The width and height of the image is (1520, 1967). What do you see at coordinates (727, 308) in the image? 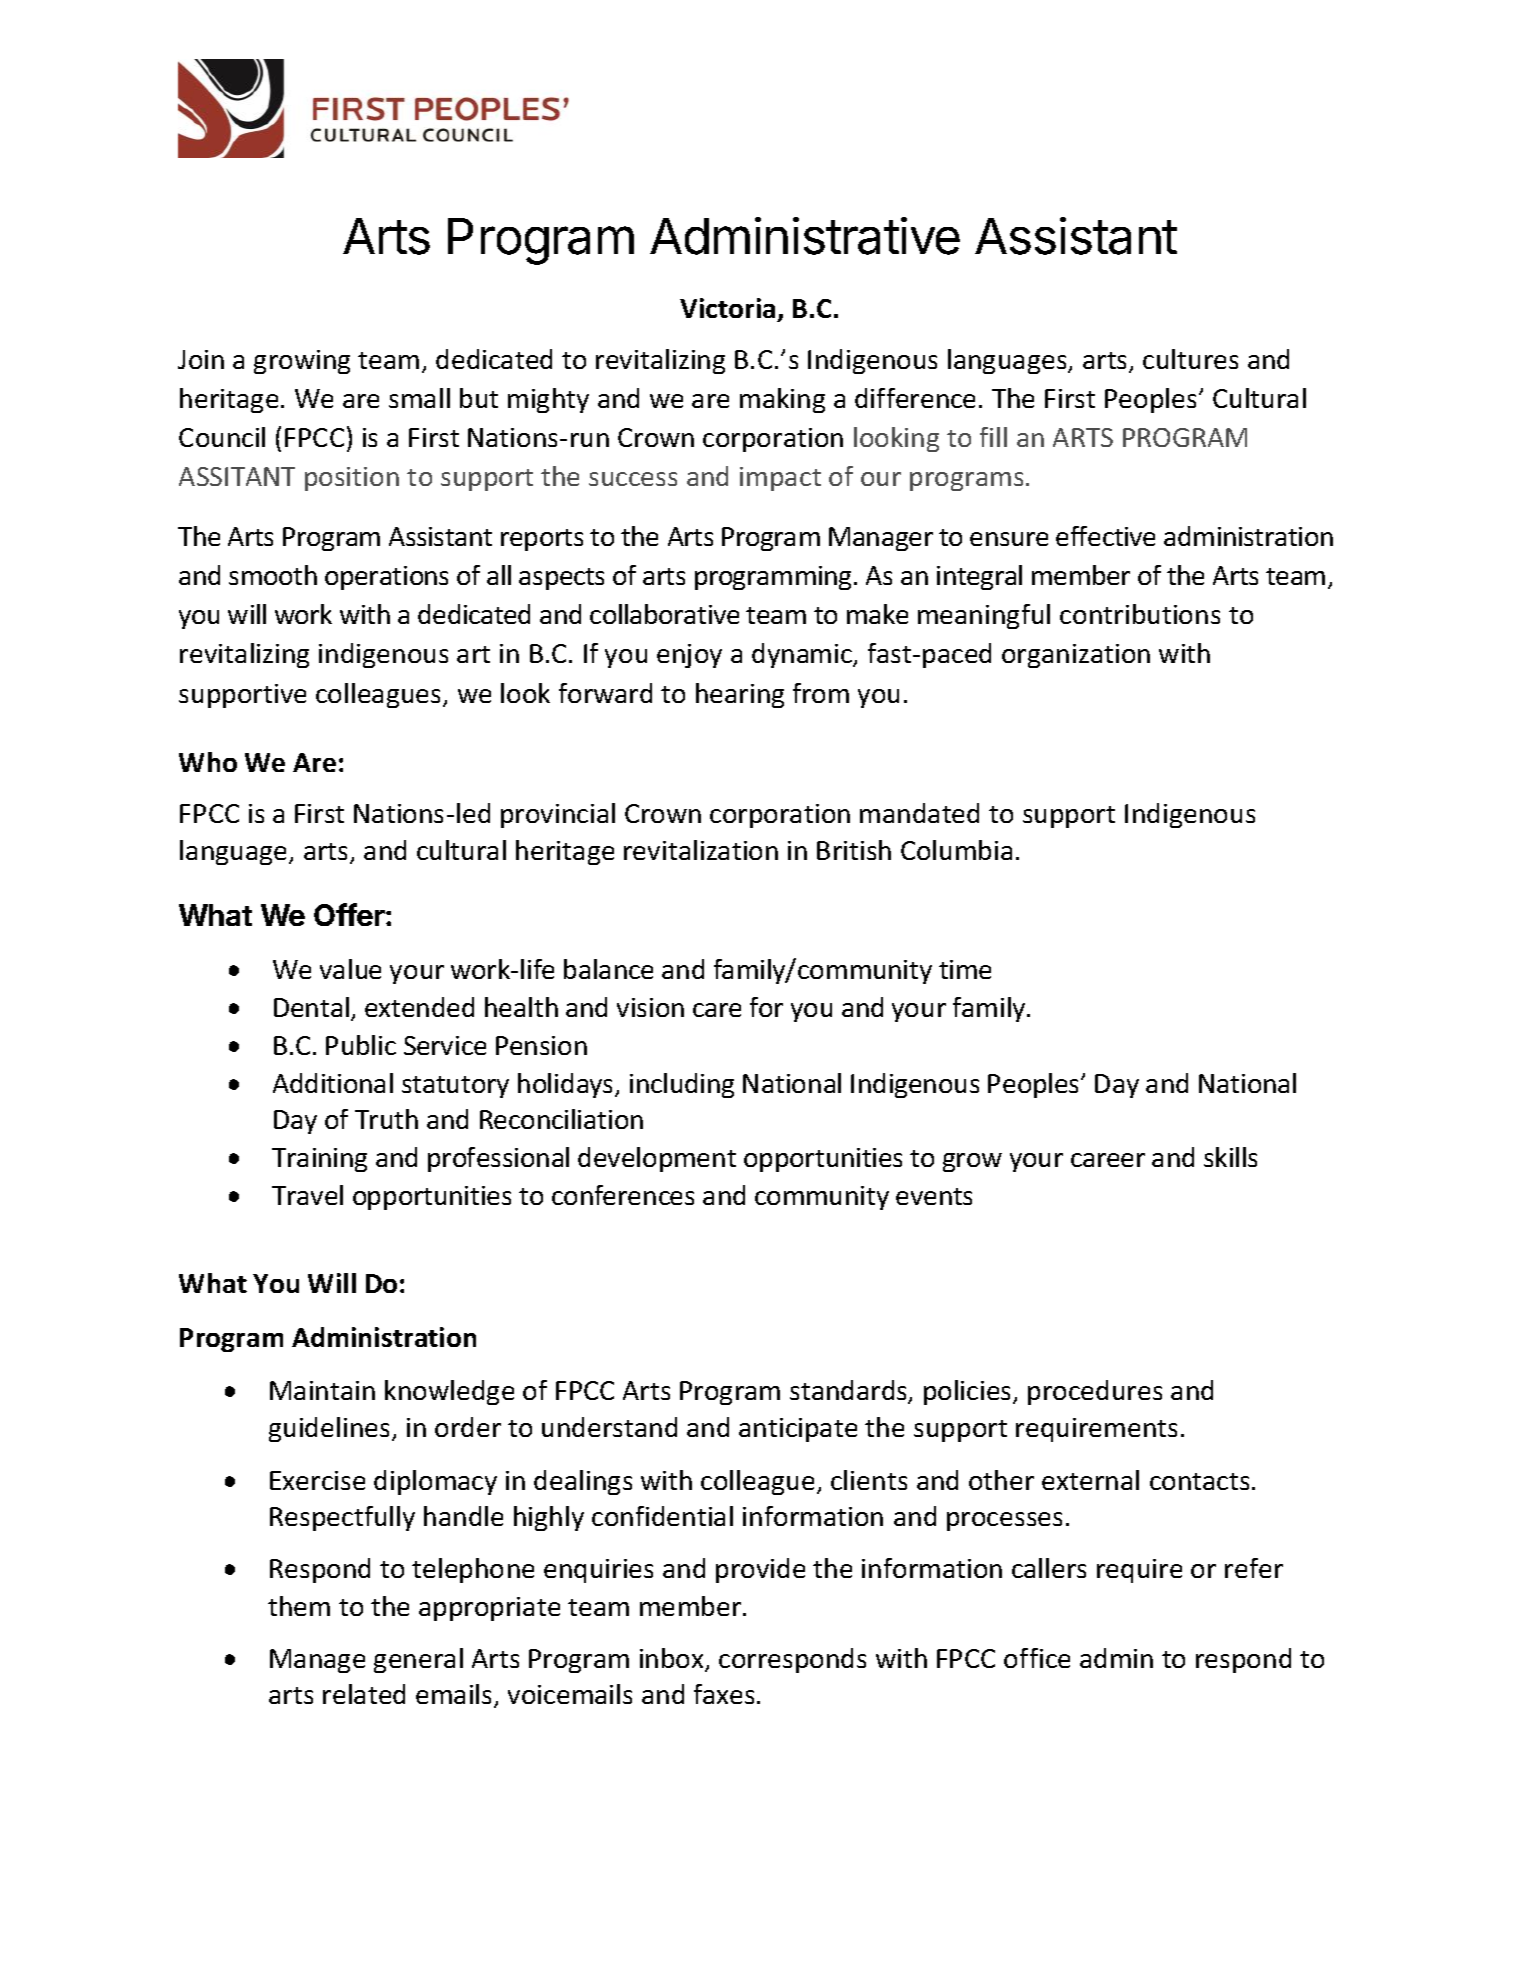
I see `Victoria` at bounding box center [727, 308].
